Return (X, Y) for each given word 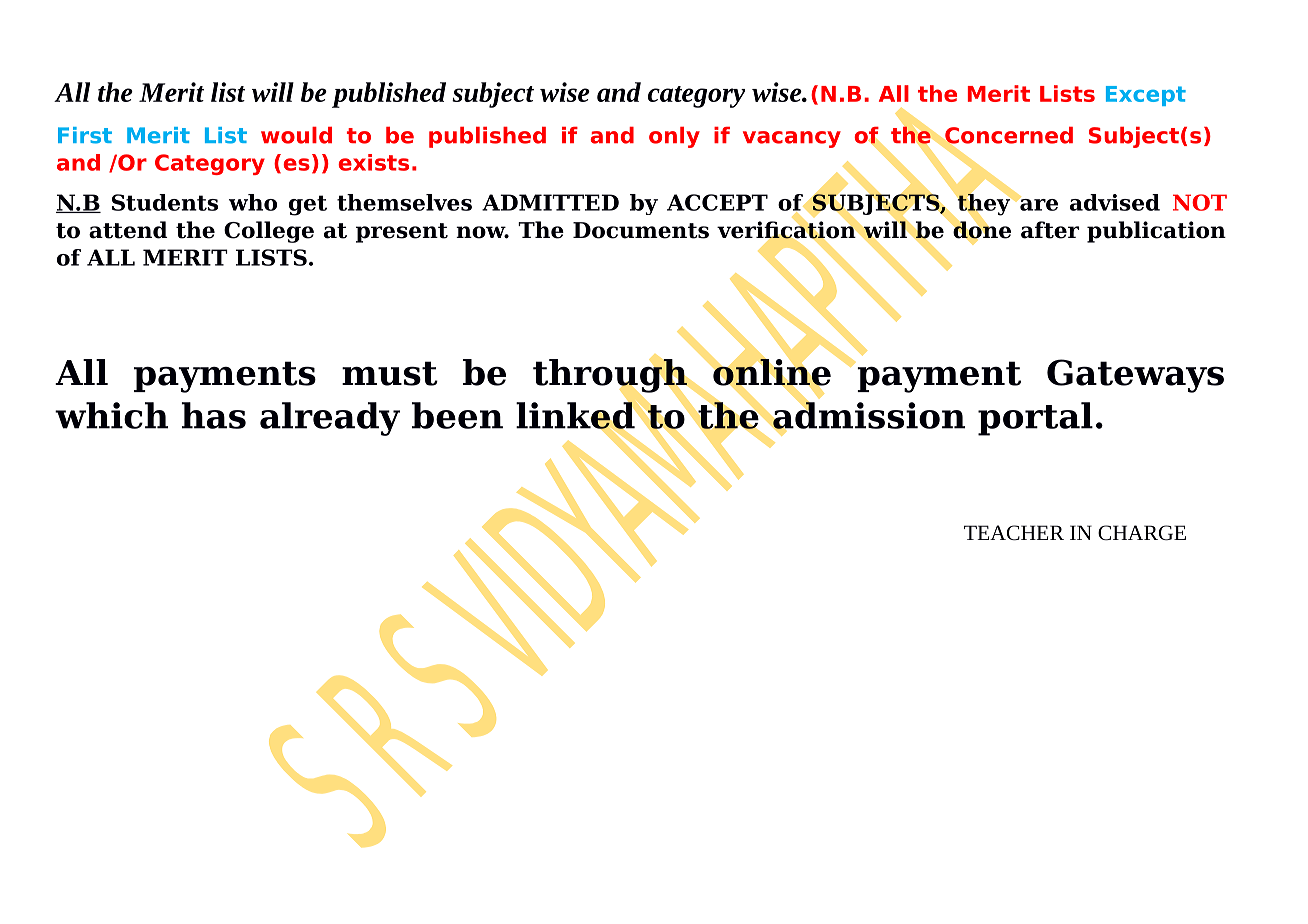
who (253, 202)
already (330, 419)
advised (1115, 202)
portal (1035, 419)
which (111, 415)
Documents (641, 230)
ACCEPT (717, 202)
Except (1146, 96)
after (1050, 230)
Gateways (1135, 376)
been (457, 415)
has (213, 415)
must (390, 373)
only (674, 137)
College (269, 232)
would (296, 135)
